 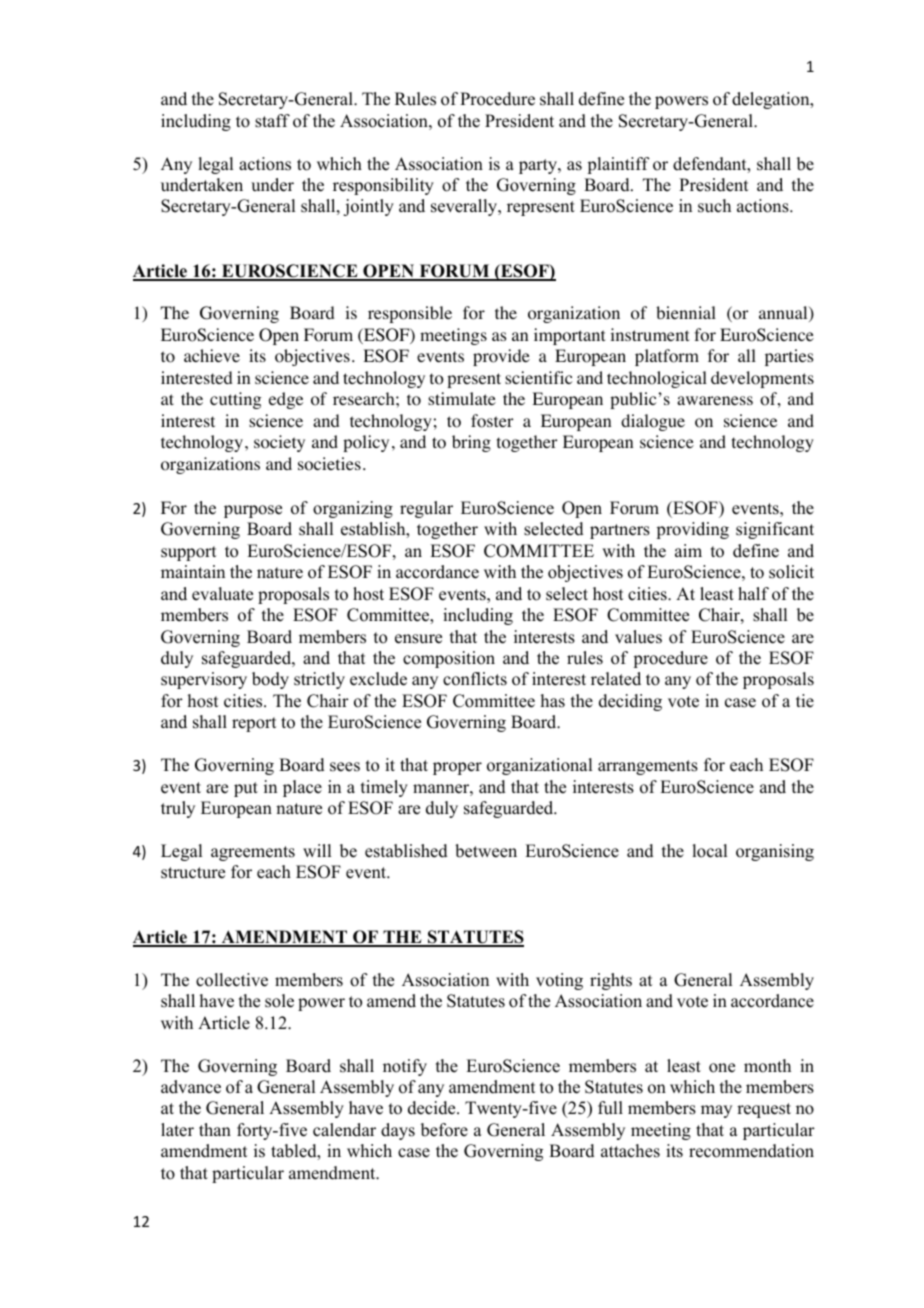 I want to click on awareness, so click(x=715, y=400).
